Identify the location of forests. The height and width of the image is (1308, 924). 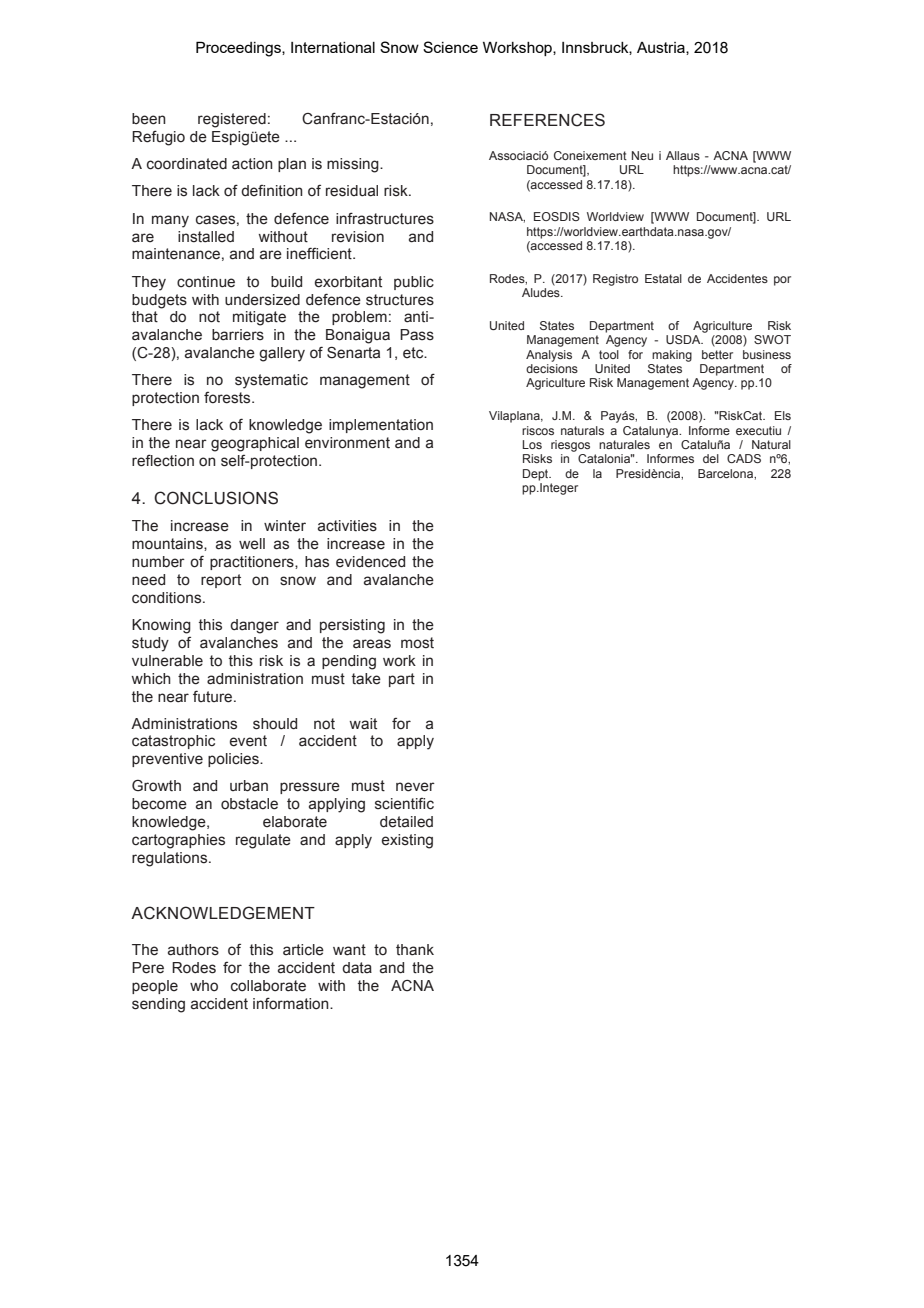
(228, 398).
